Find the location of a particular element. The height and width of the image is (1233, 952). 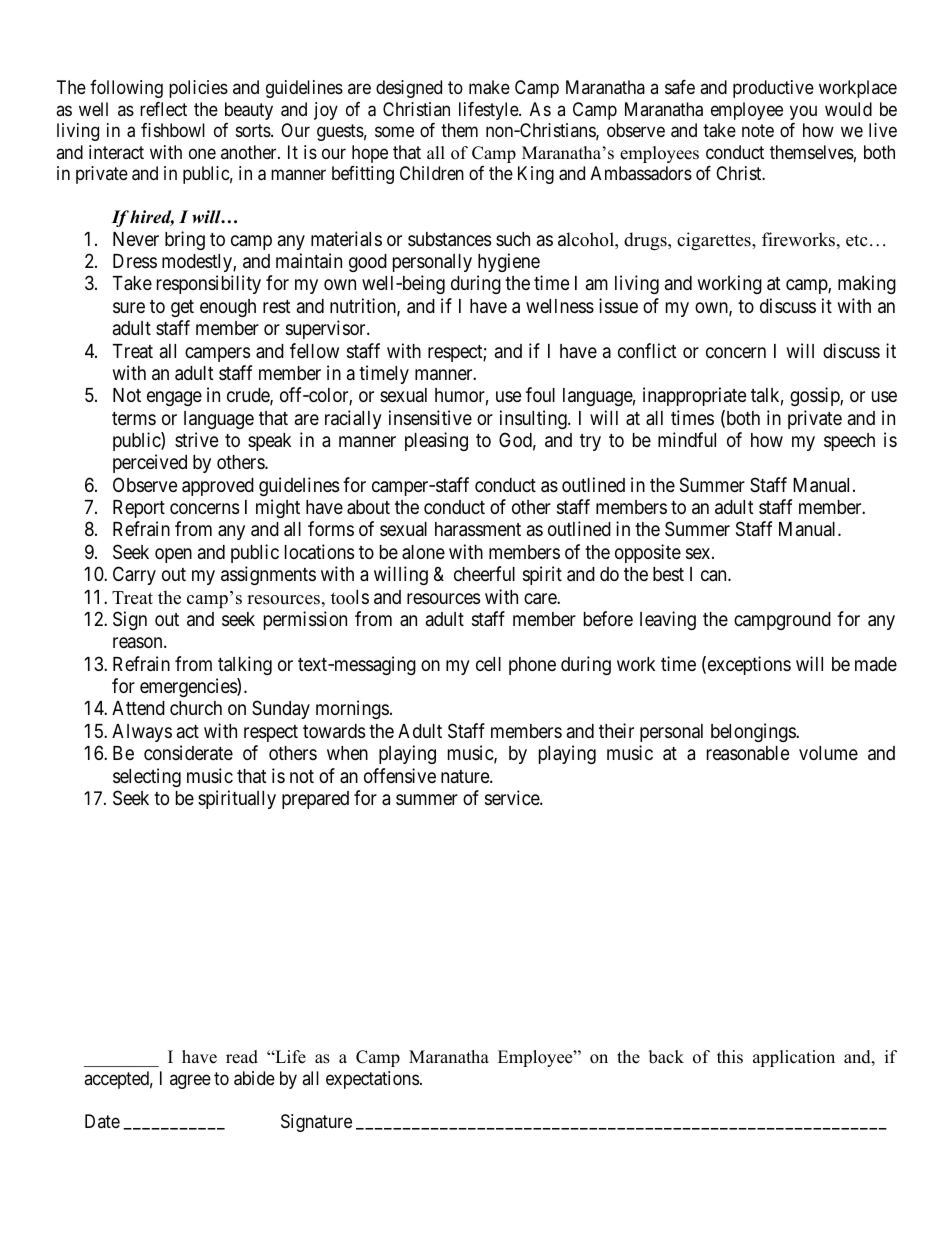

Carry is located at coordinates (134, 575).
